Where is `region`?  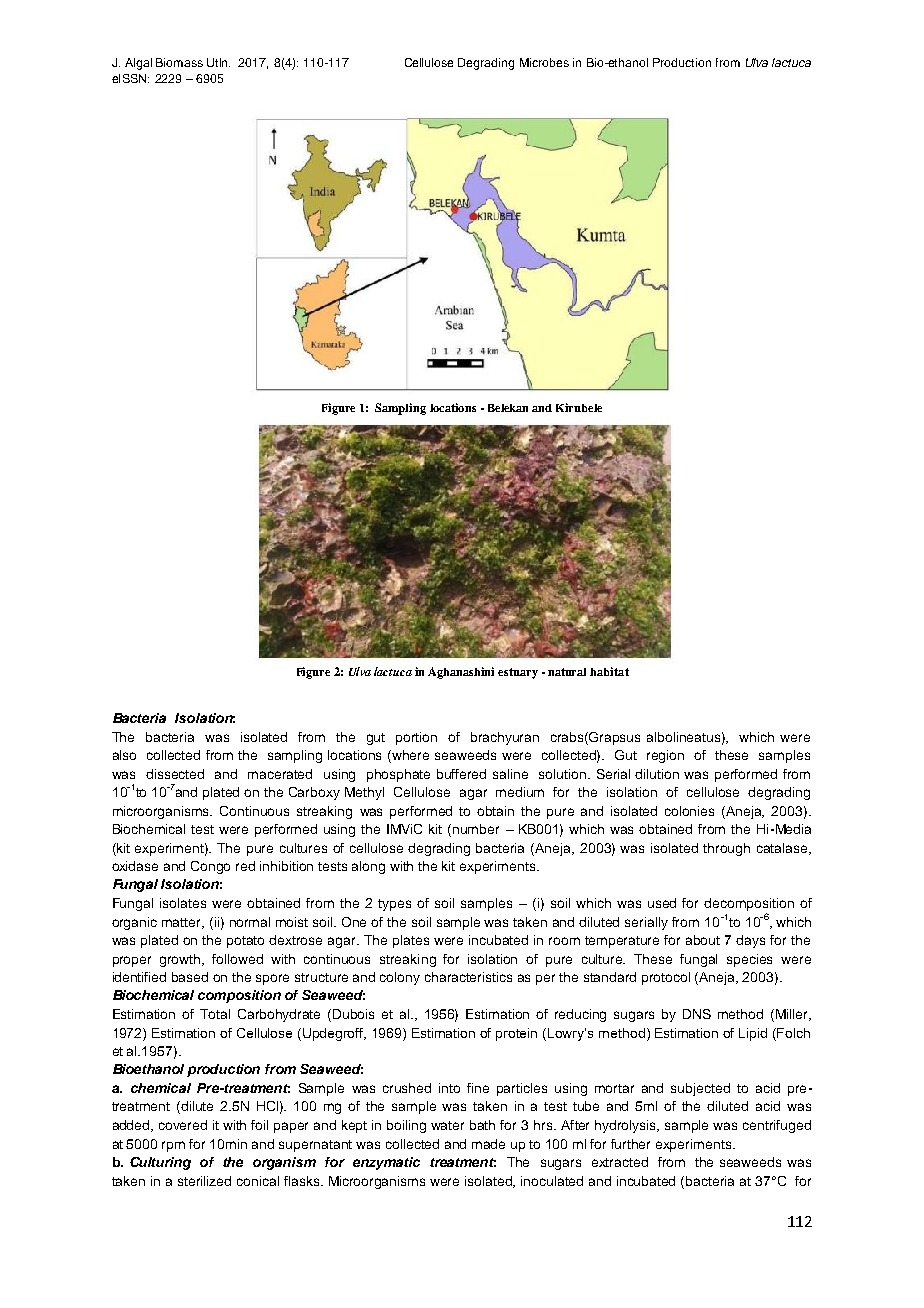
region is located at coordinates (665, 756).
